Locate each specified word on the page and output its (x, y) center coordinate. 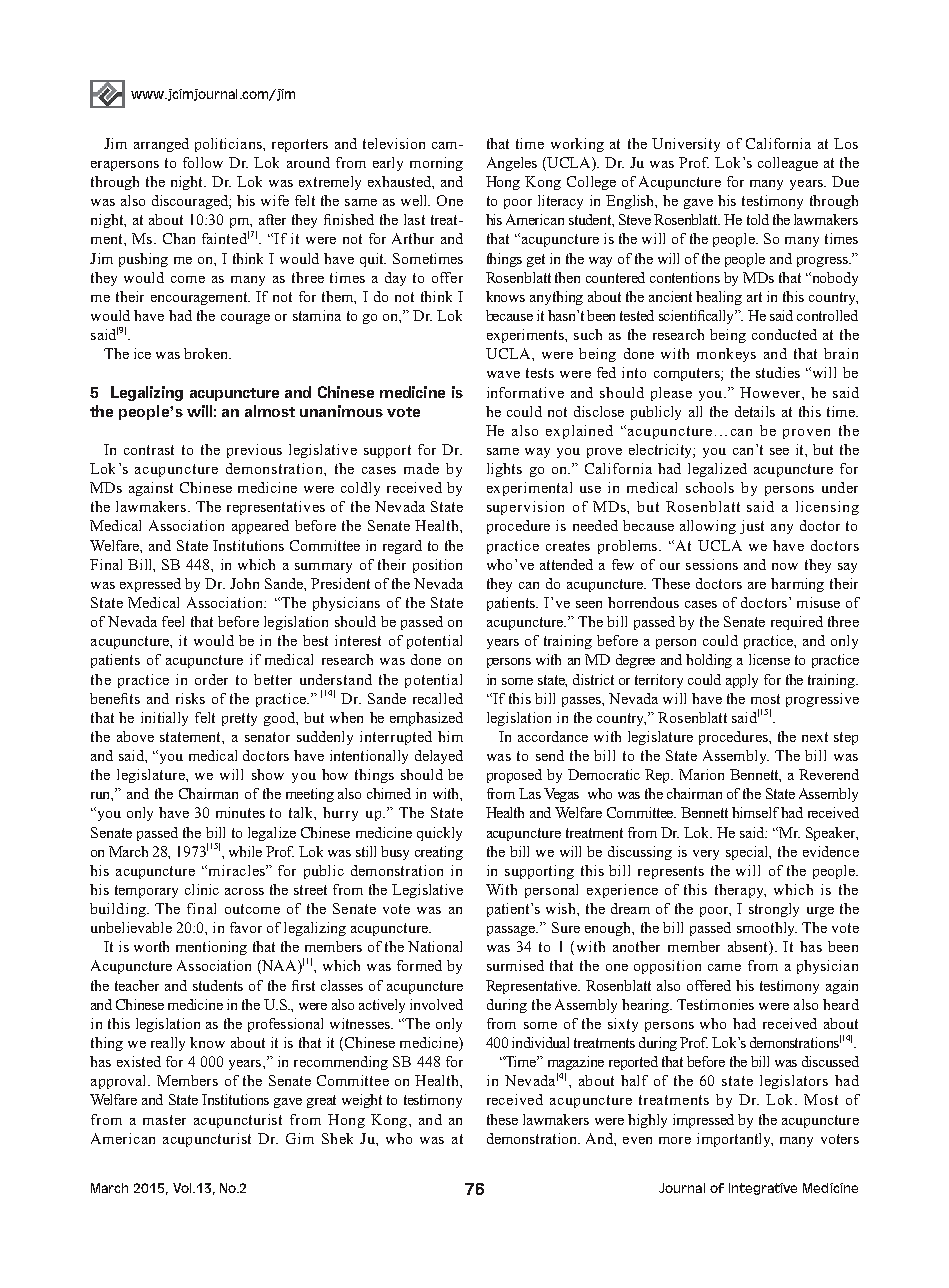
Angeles (512, 164)
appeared (260, 527)
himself (755, 812)
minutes (240, 812)
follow (203, 162)
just (752, 527)
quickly (439, 834)
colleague (788, 164)
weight (362, 1101)
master (164, 1120)
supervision (525, 508)
